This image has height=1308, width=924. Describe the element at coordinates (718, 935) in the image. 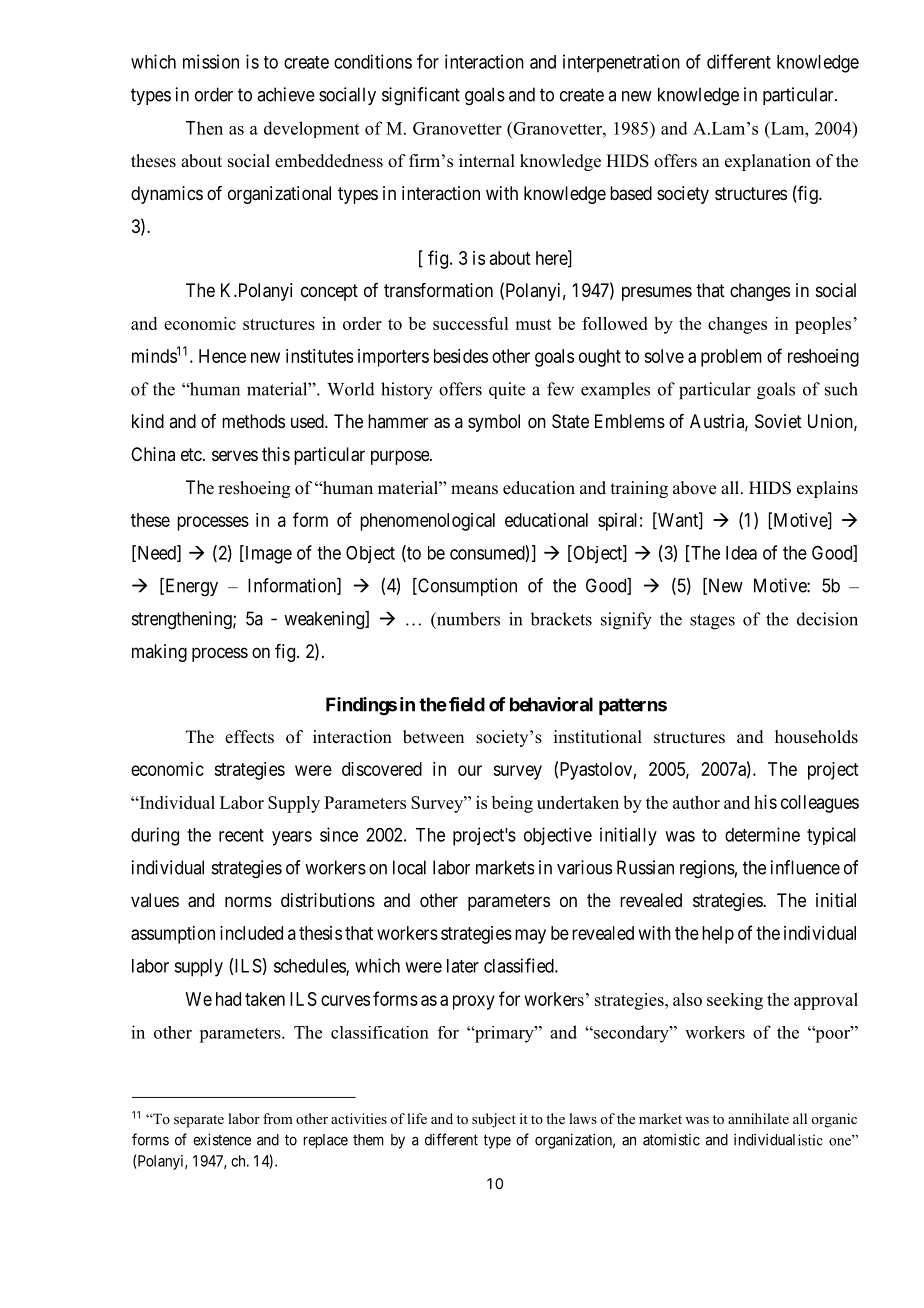

I see `help` at that location.
